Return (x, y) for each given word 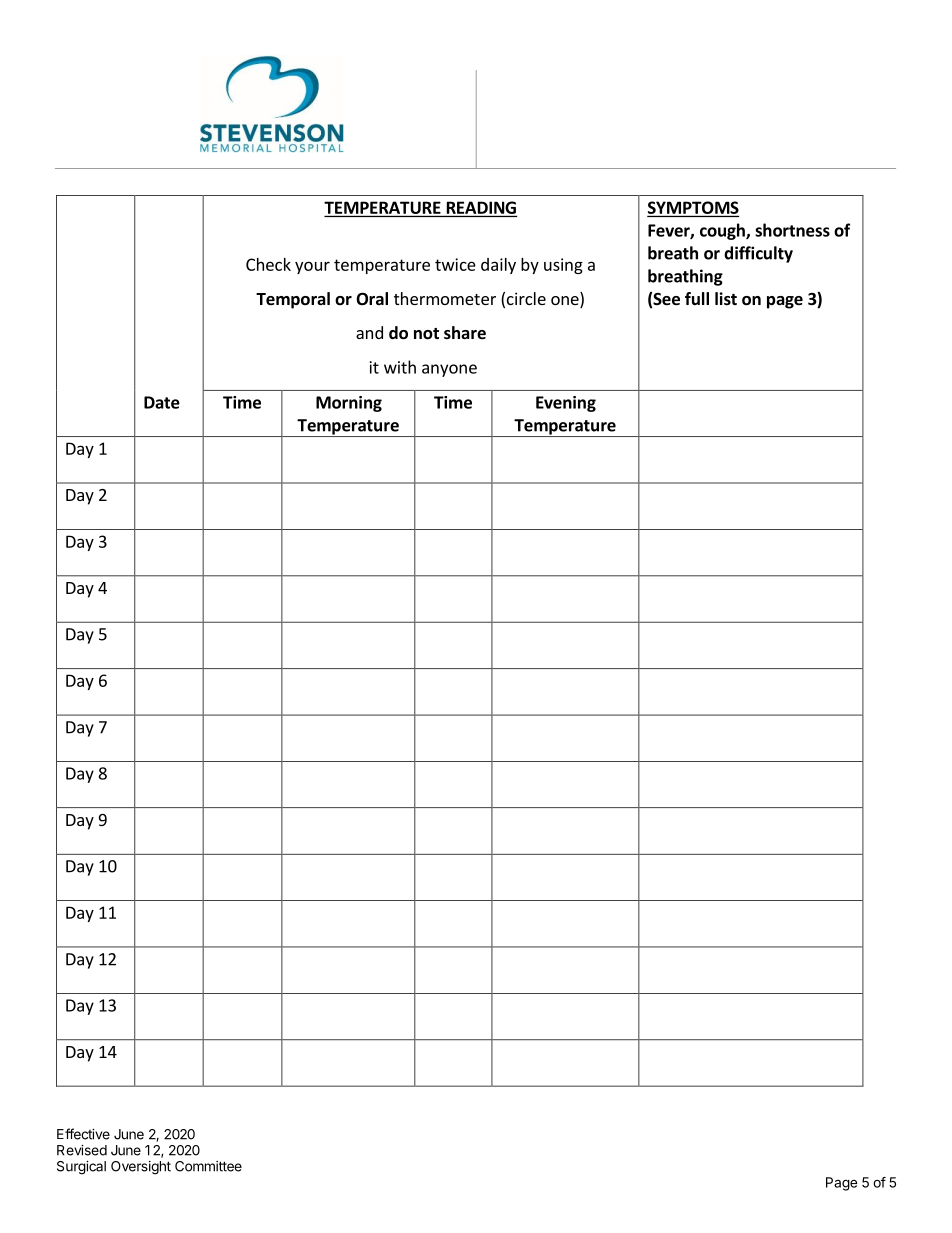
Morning (349, 404)
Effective (83, 1134)
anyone (449, 370)
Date (162, 402)
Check (268, 264)
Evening (566, 404)
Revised (82, 1150)
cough (723, 231)
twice (455, 264)
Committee (208, 1166)
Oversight (141, 1168)
